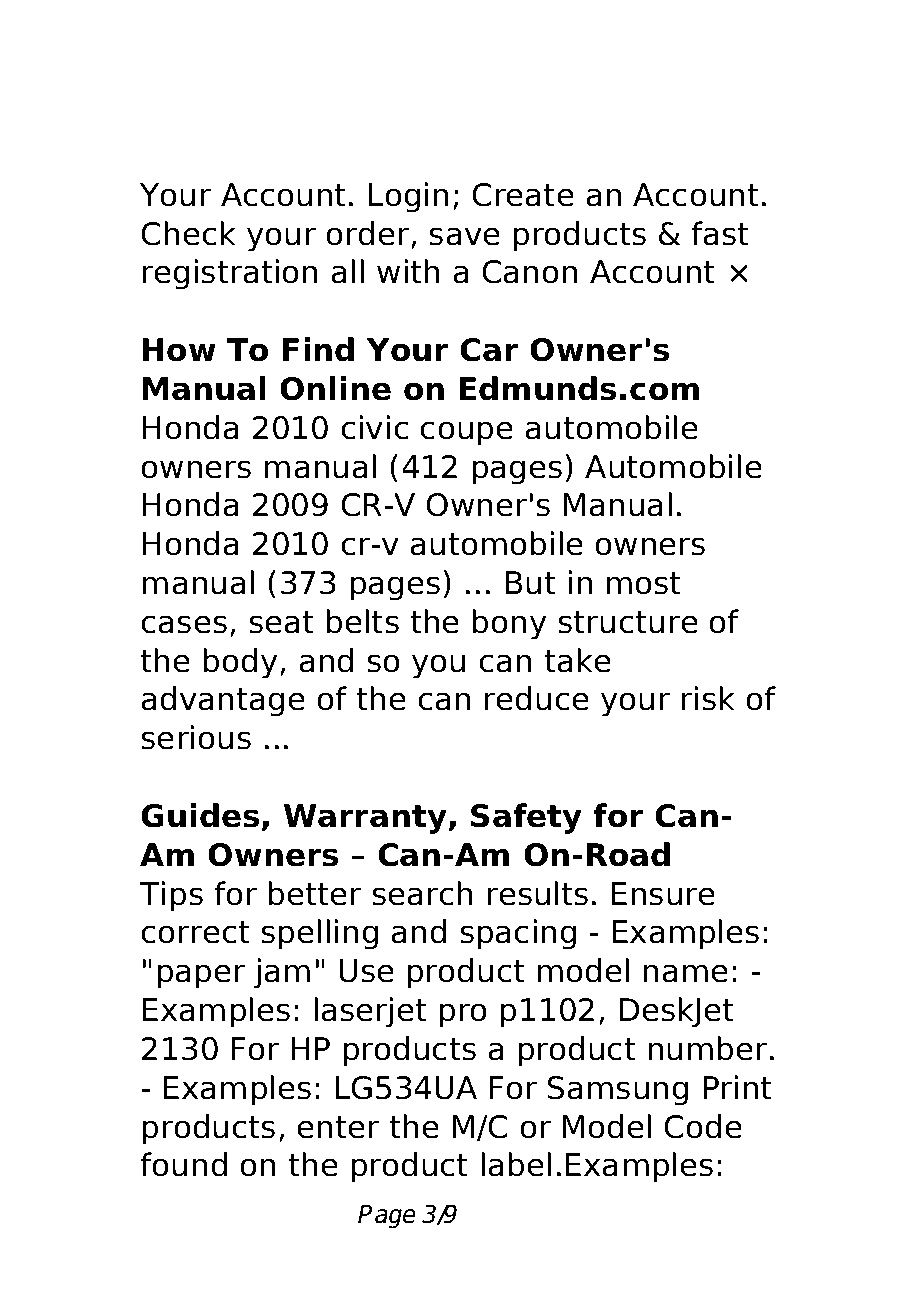 Image resolution: width=924 pixels, height=1303 pixels. Describe the element at coordinates (720, 233) in the screenshot. I see `fast` at that location.
